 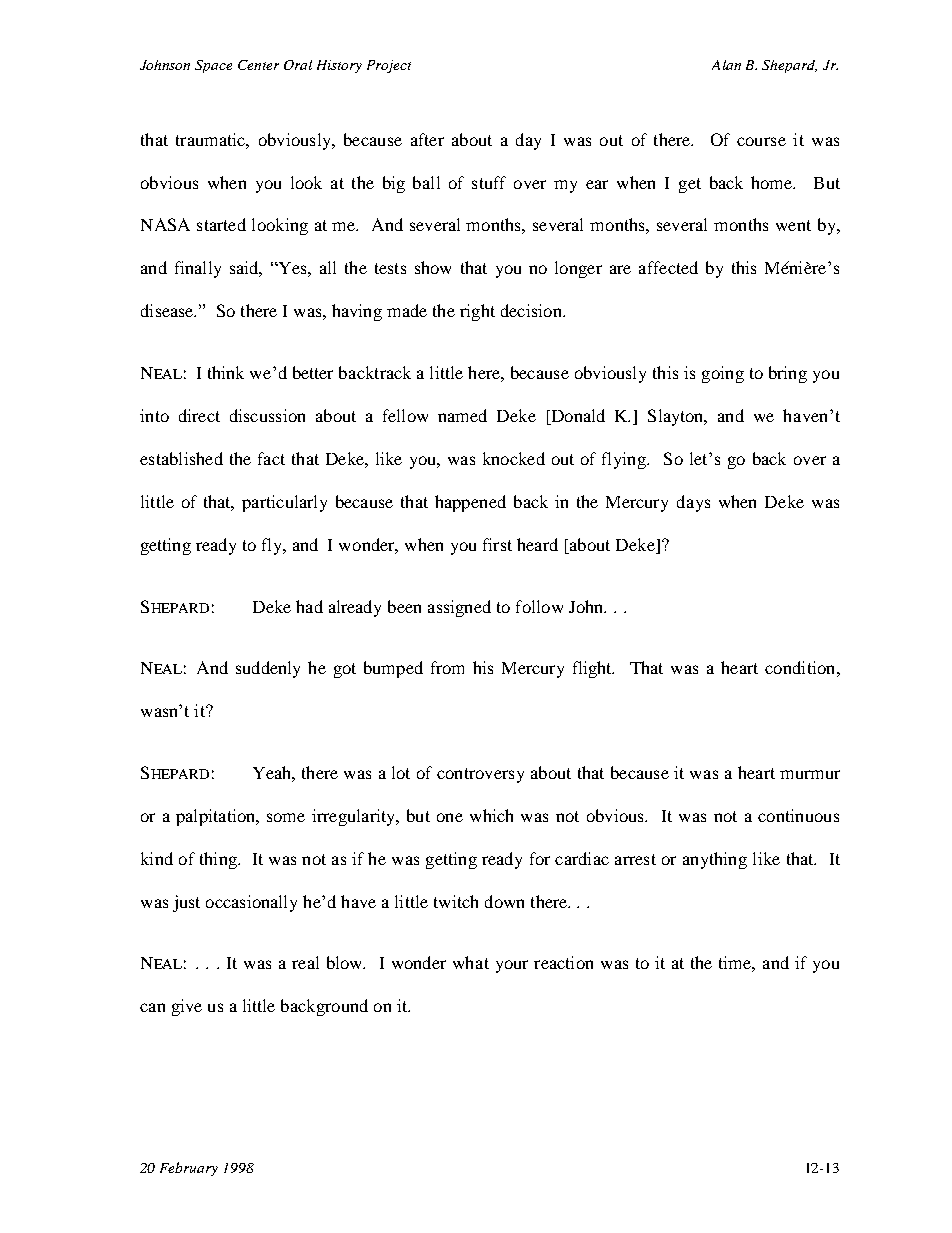 I want to click on fact, so click(x=271, y=458).
